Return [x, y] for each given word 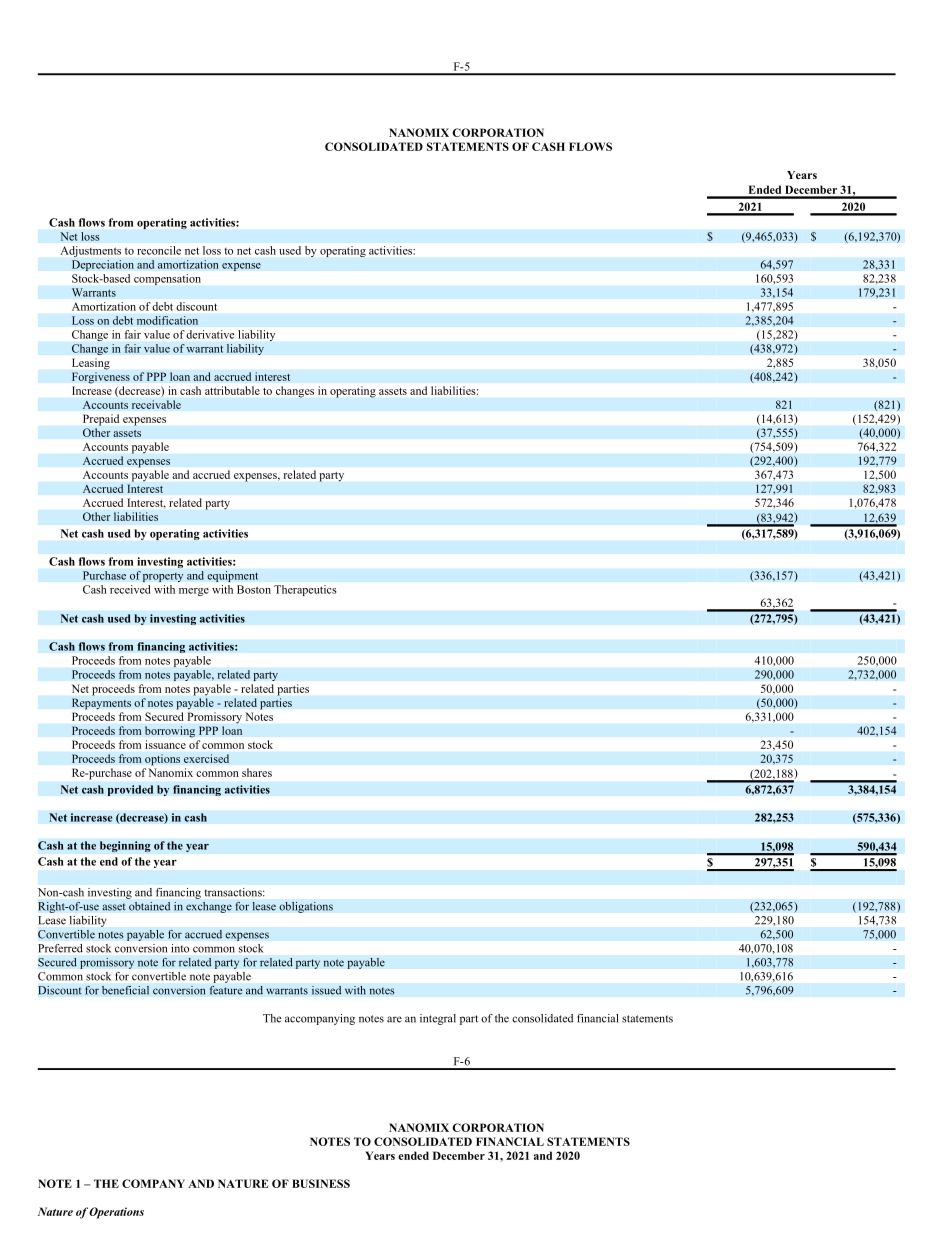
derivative [210, 334]
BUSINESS [321, 1183]
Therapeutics [305, 590]
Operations [116, 1213]
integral [438, 1019]
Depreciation [103, 265]
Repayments [101, 704]
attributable [232, 390]
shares [257, 772]
